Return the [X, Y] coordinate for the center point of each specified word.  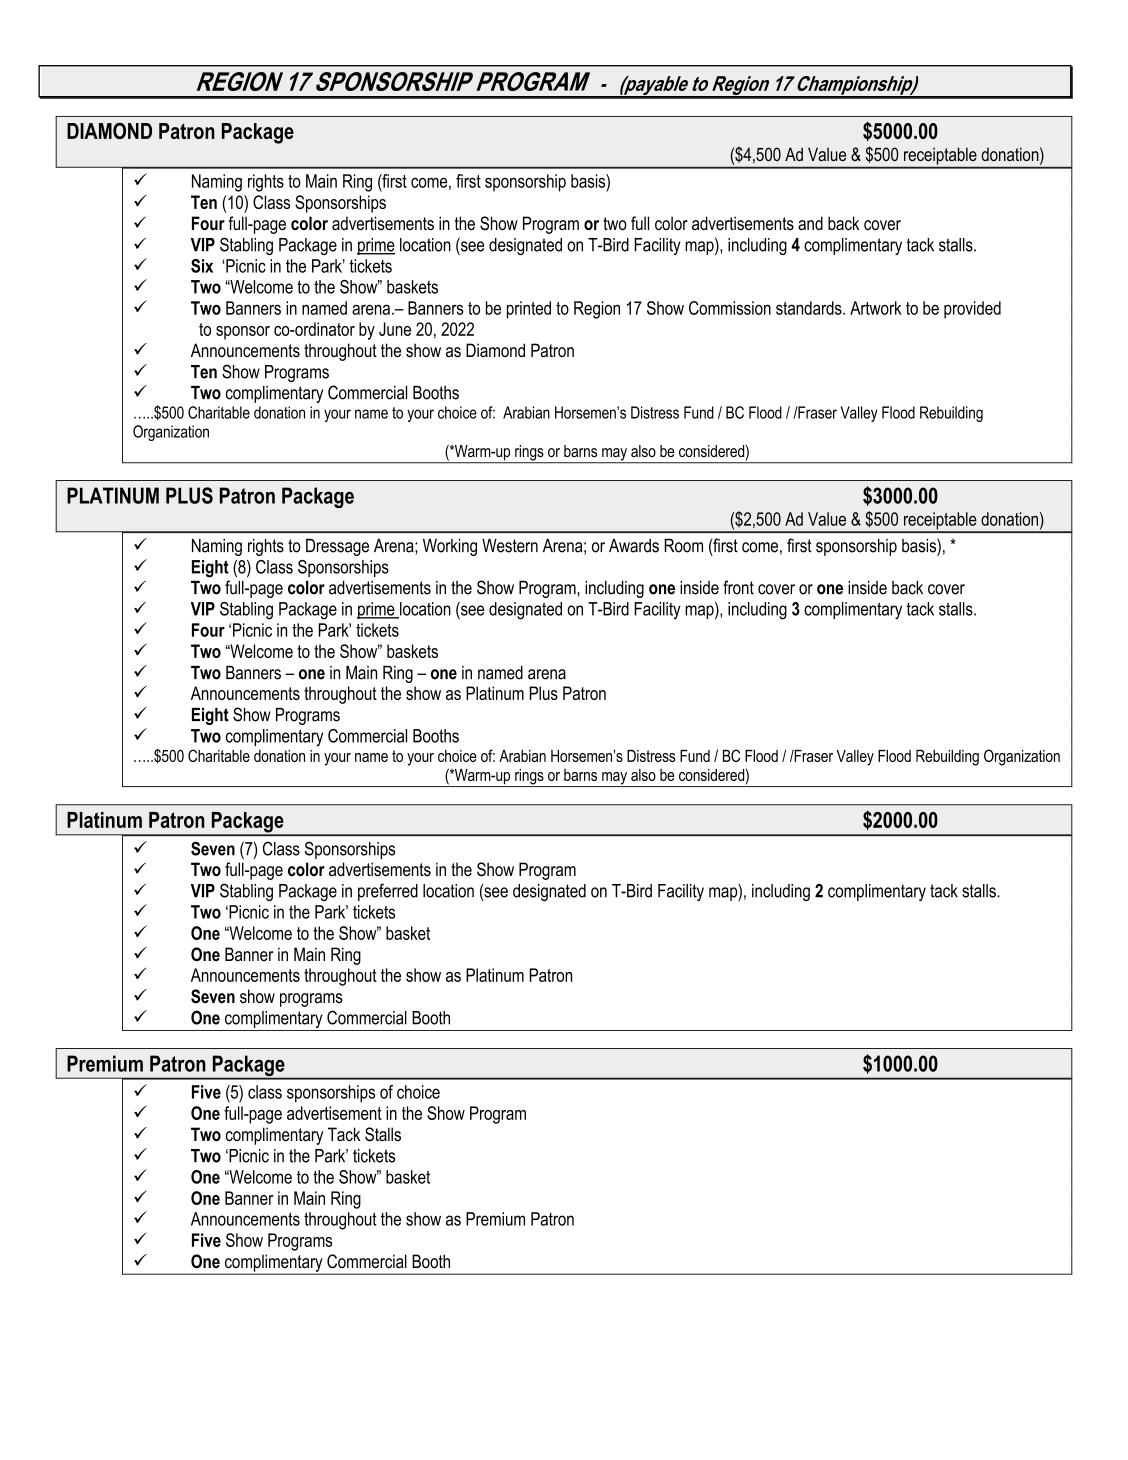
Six [202, 266]
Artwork [876, 308]
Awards [634, 546]
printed [529, 310]
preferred [388, 892]
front [738, 587]
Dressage [337, 547]
